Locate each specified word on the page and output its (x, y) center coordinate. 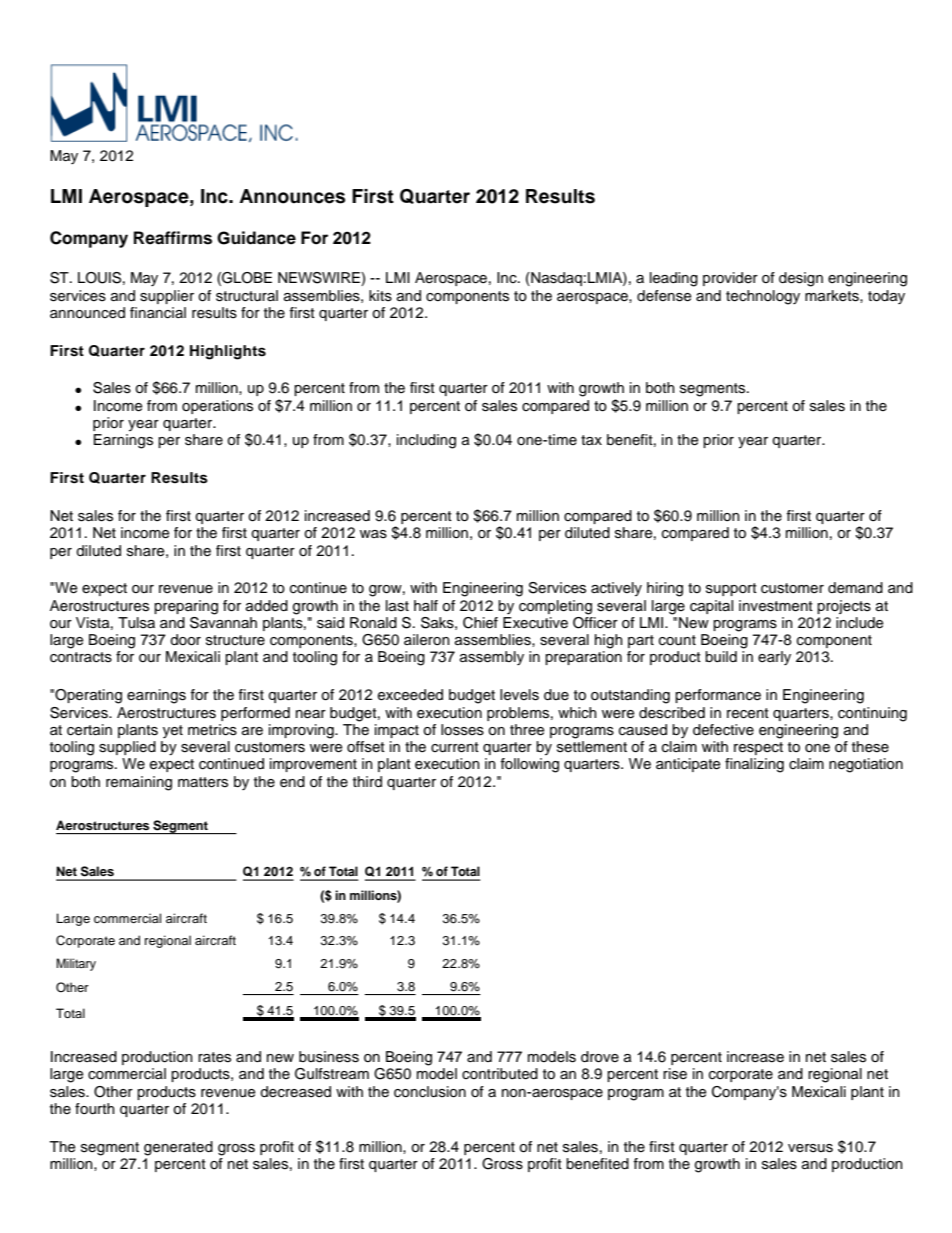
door (185, 640)
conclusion (430, 1092)
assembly (492, 658)
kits (380, 296)
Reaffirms (173, 238)
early (774, 658)
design (801, 279)
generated (178, 1148)
